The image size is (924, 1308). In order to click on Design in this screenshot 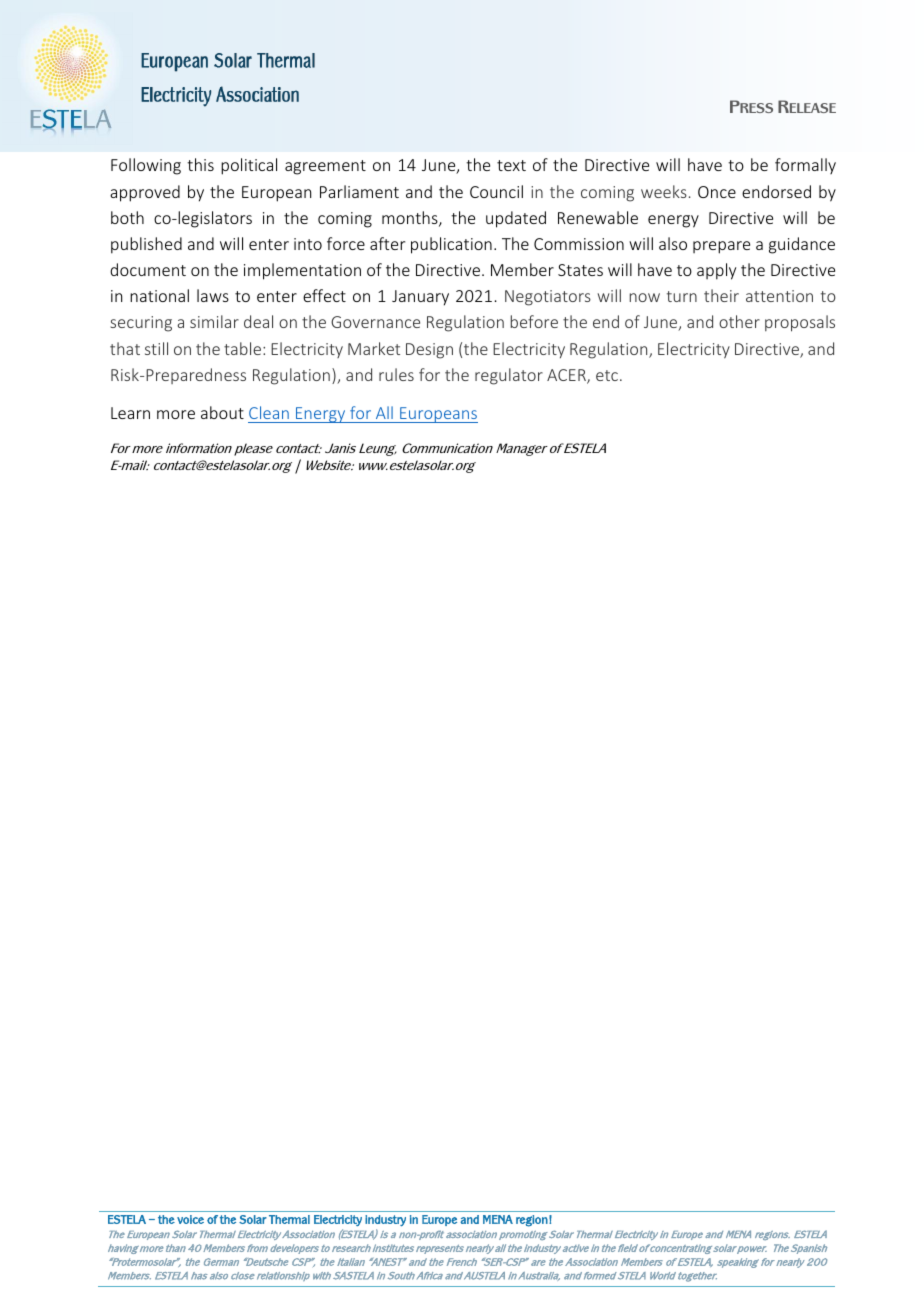, I will do `click(429, 351)`.
